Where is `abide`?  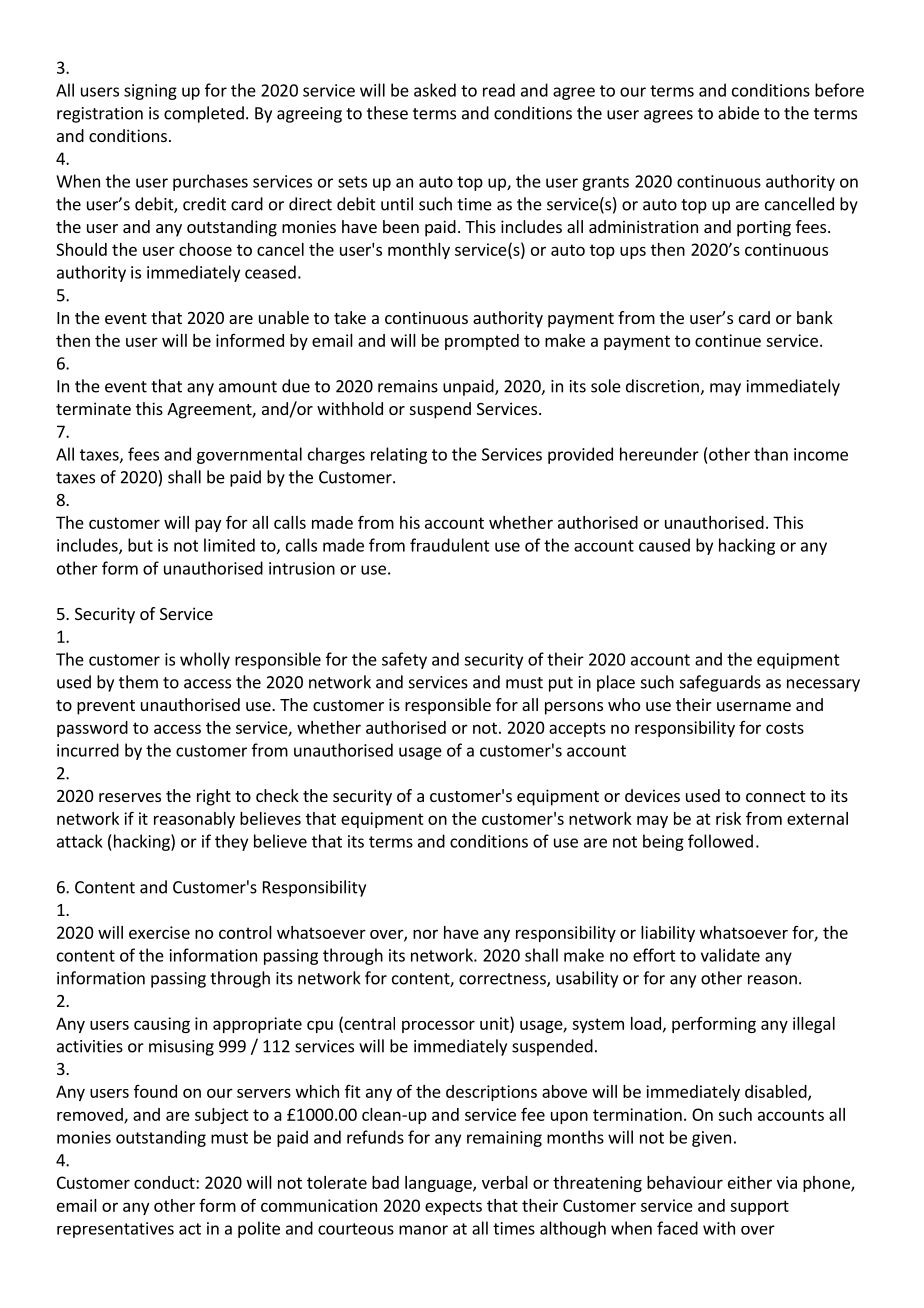 abide is located at coordinates (738, 113).
